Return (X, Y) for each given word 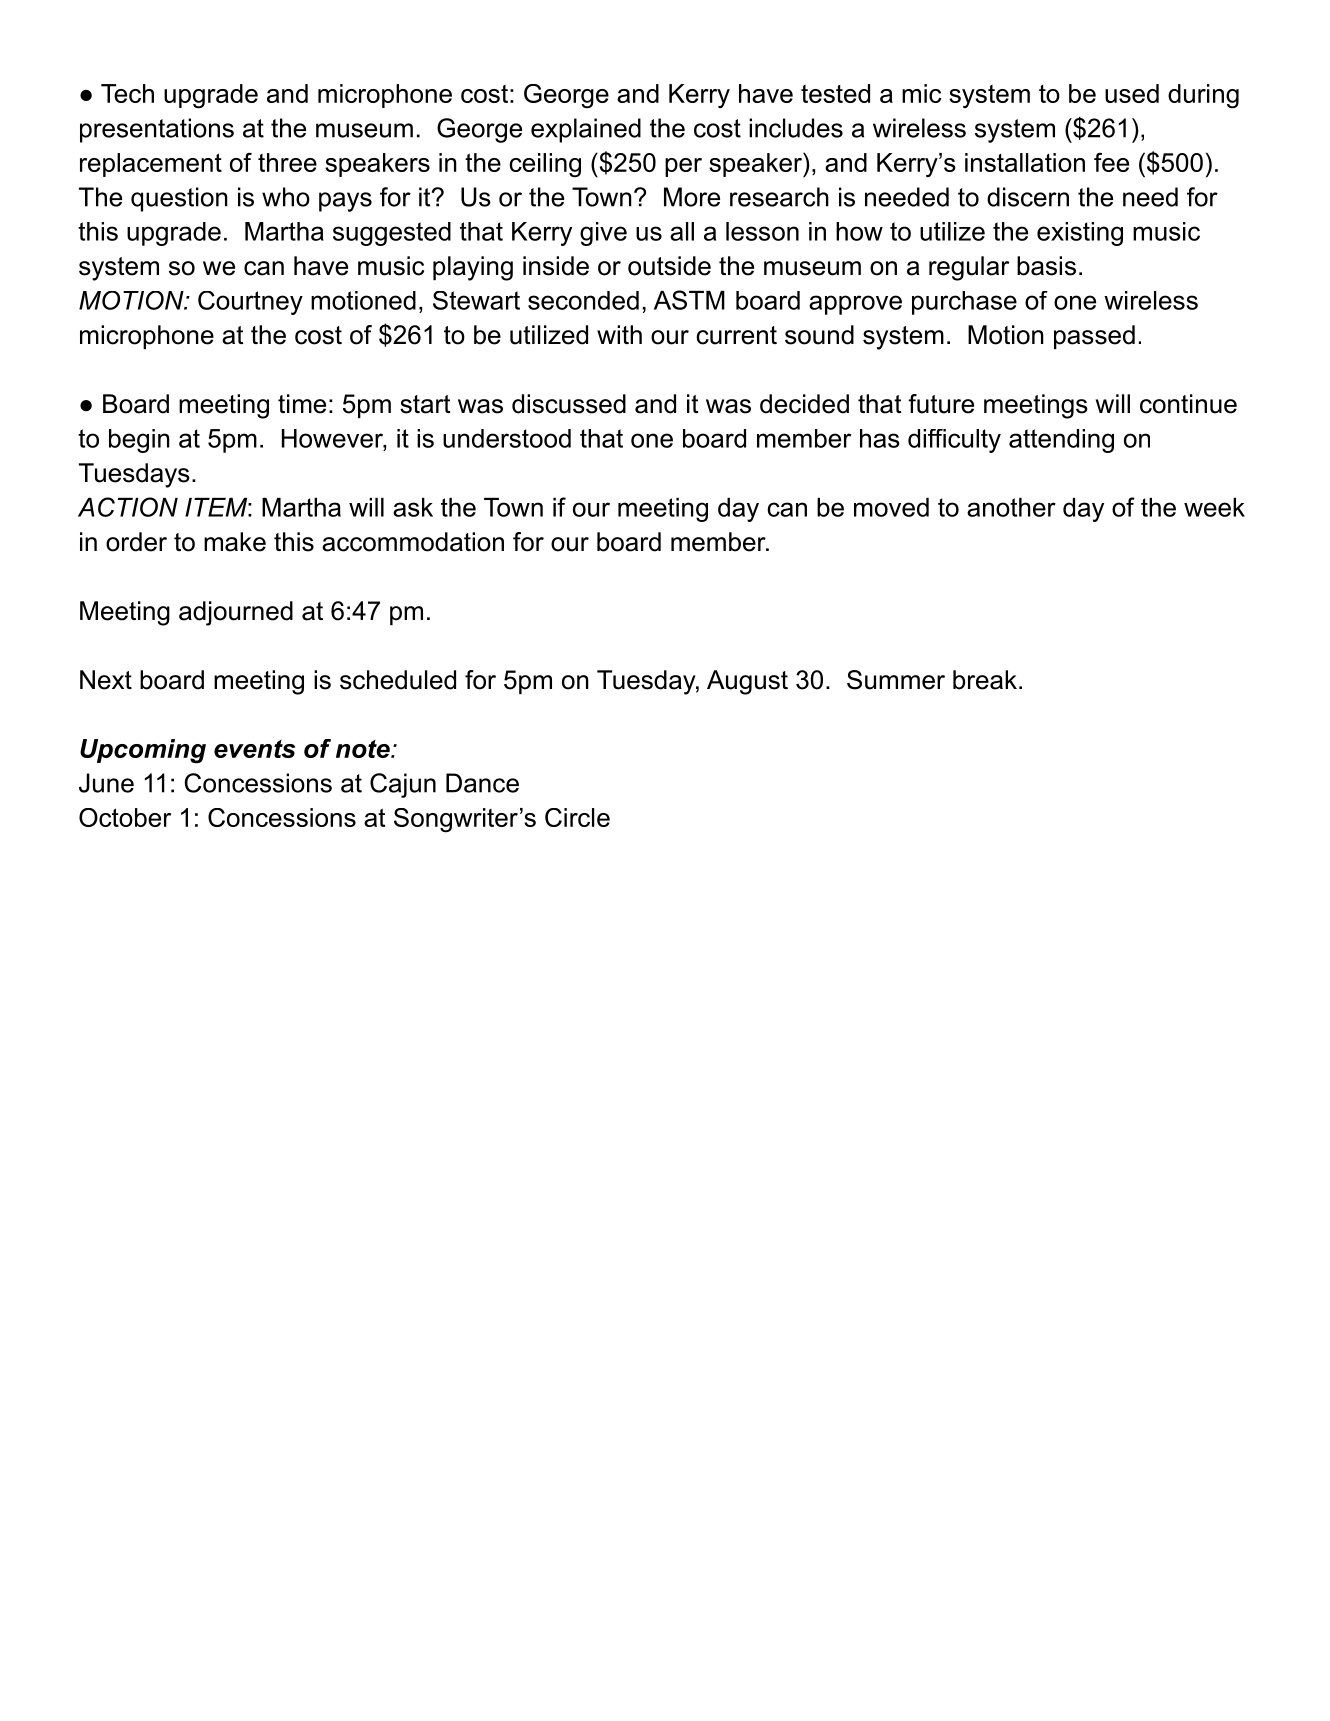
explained (586, 130)
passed (1094, 337)
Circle (577, 817)
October (125, 817)
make (235, 542)
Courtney (250, 303)
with (619, 334)
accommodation (413, 542)
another (1011, 507)
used (1132, 93)
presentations (157, 130)
